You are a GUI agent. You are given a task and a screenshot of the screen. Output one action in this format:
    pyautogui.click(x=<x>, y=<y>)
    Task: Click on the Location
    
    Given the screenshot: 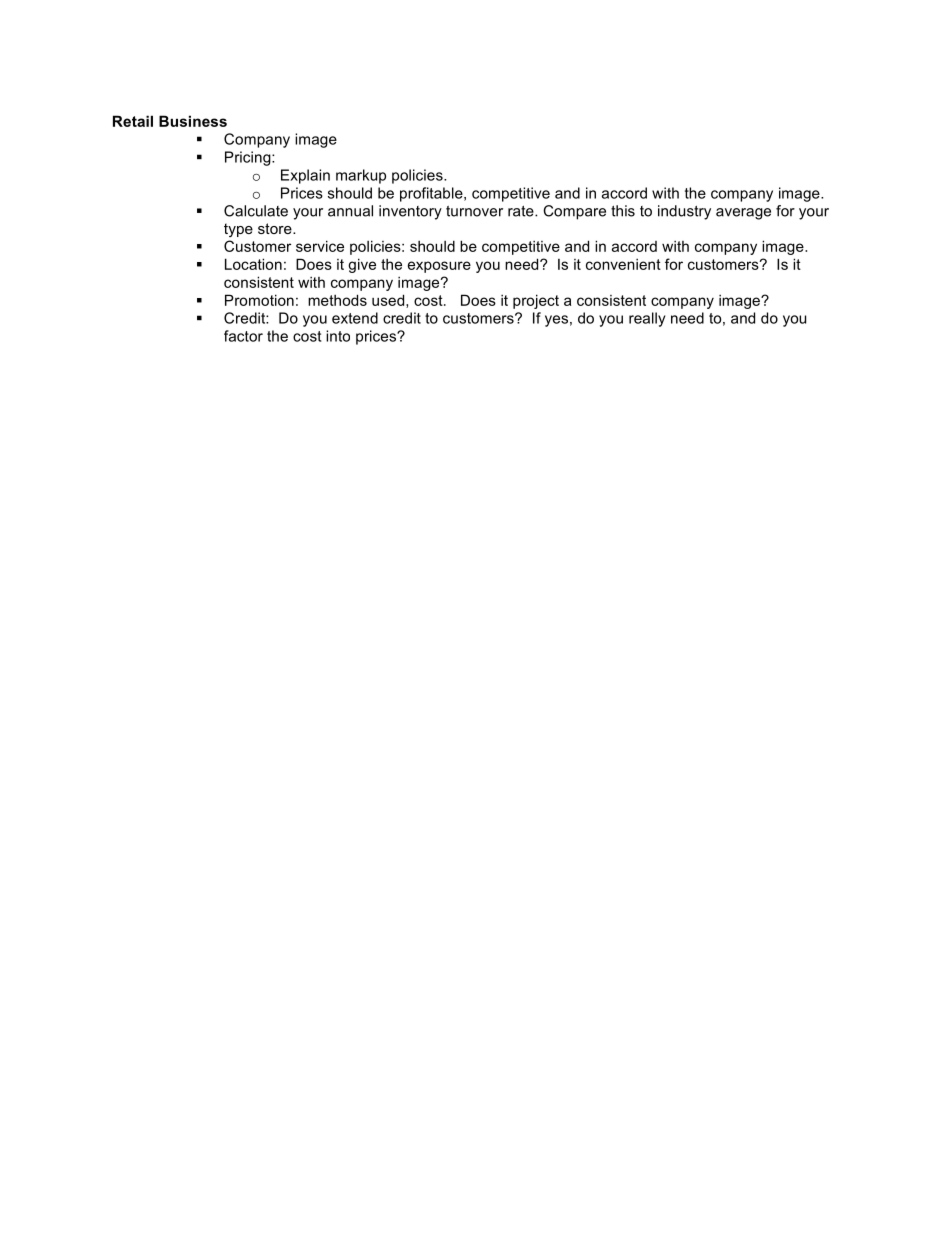 What is the action you would take?
    pyautogui.click(x=253, y=264)
